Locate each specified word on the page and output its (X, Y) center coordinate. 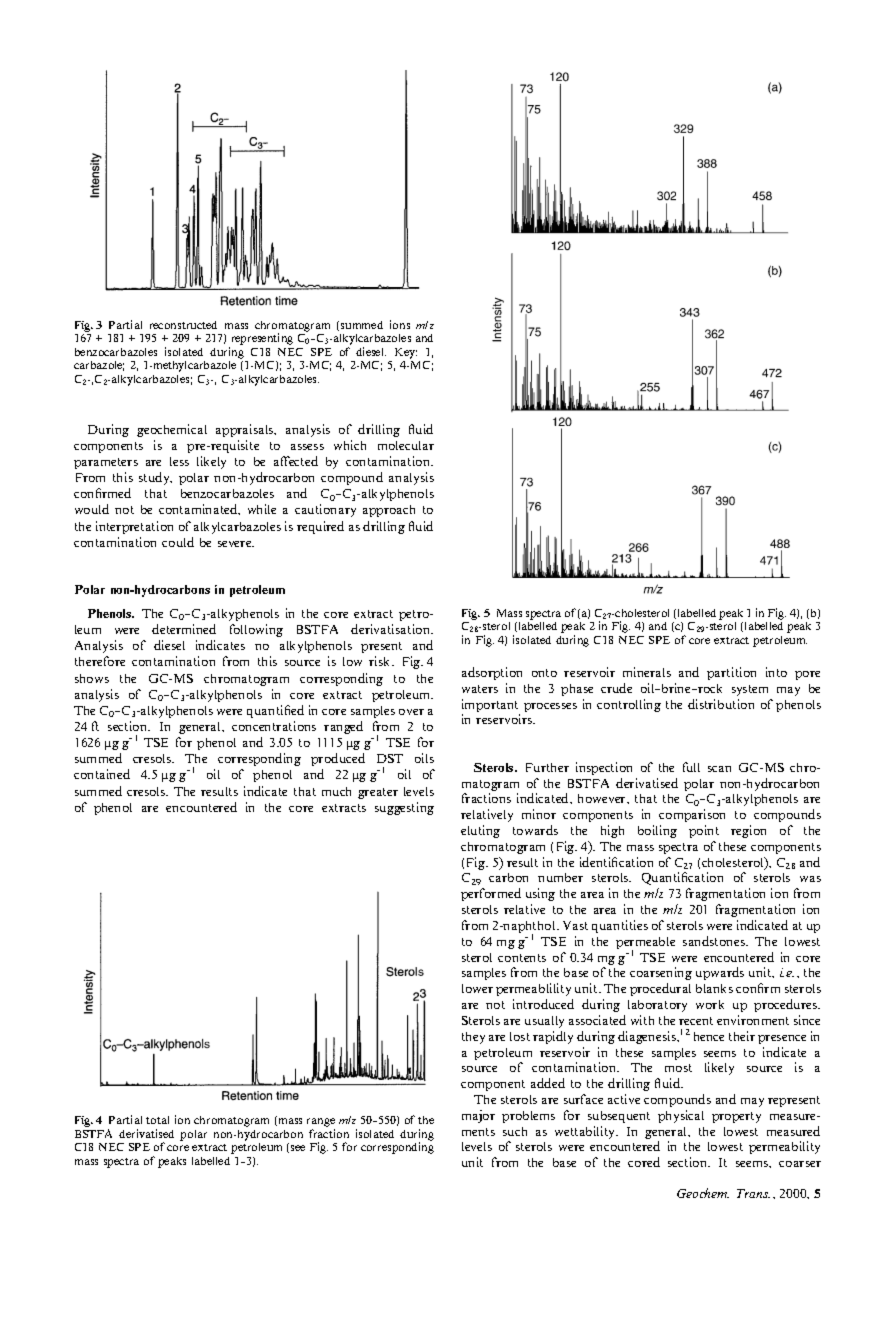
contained (102, 774)
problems (528, 1117)
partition (731, 673)
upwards (720, 973)
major (478, 1116)
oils (424, 758)
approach (389, 511)
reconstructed (183, 325)
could (178, 542)
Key (406, 353)
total (157, 1120)
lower (477, 988)
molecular (406, 445)
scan (719, 769)
